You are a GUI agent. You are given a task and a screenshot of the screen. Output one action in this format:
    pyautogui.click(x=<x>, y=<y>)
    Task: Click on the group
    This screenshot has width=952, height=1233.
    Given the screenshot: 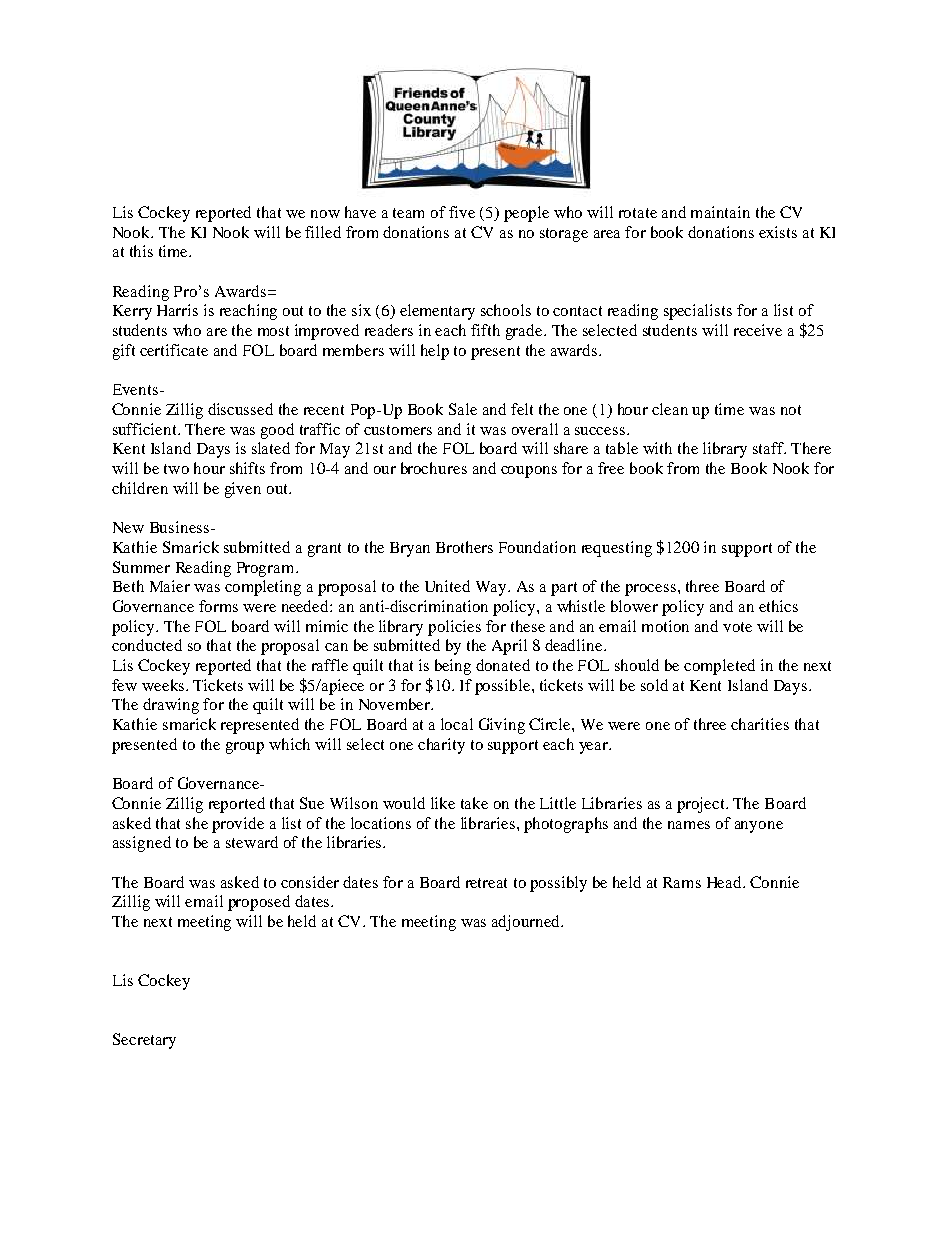 What is the action you would take?
    pyautogui.click(x=245, y=748)
